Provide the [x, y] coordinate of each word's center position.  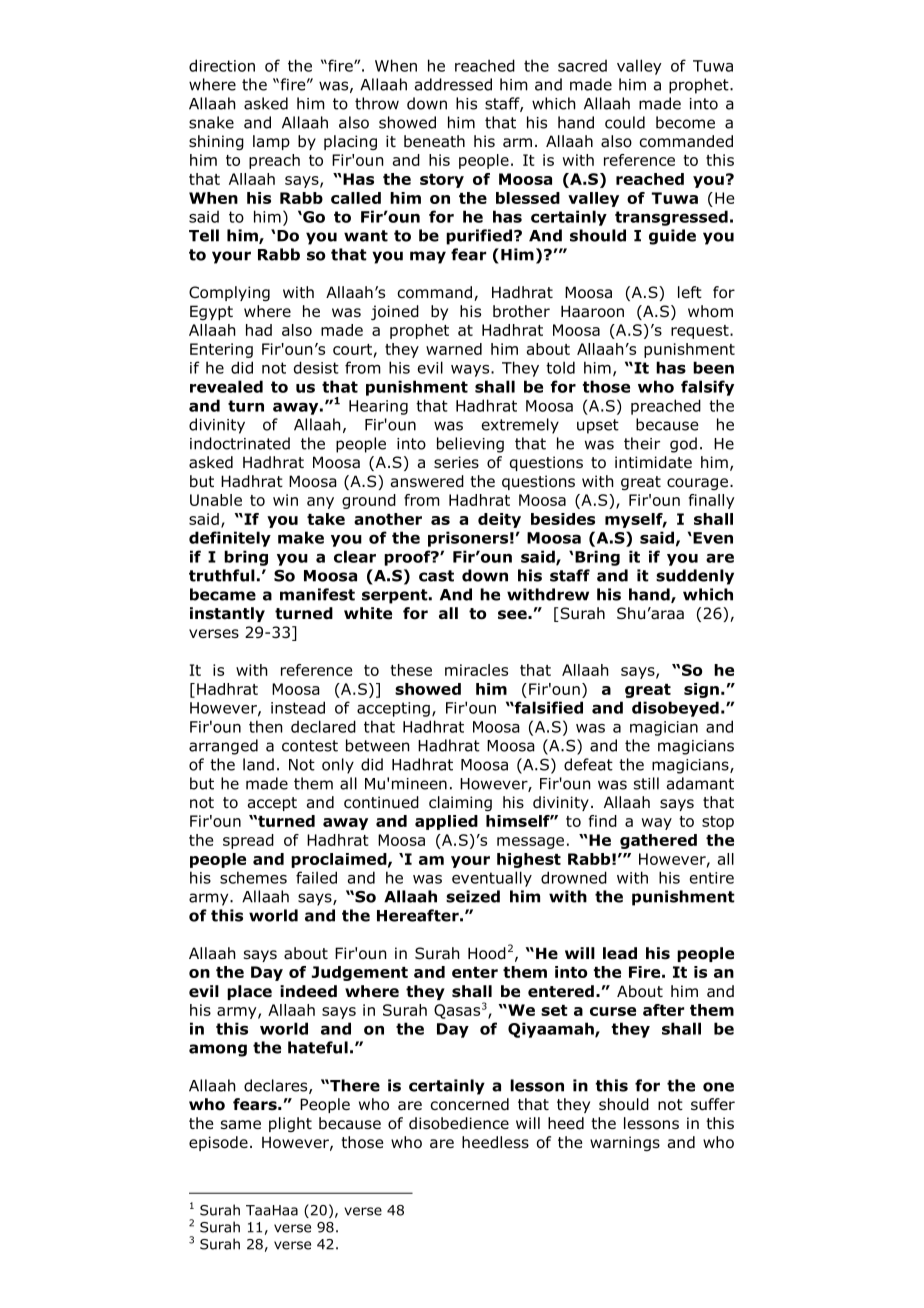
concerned [469, 1104]
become [685, 122]
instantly [227, 614]
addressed [453, 84]
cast [436, 576]
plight [290, 1124]
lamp [271, 142]
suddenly [695, 577]
